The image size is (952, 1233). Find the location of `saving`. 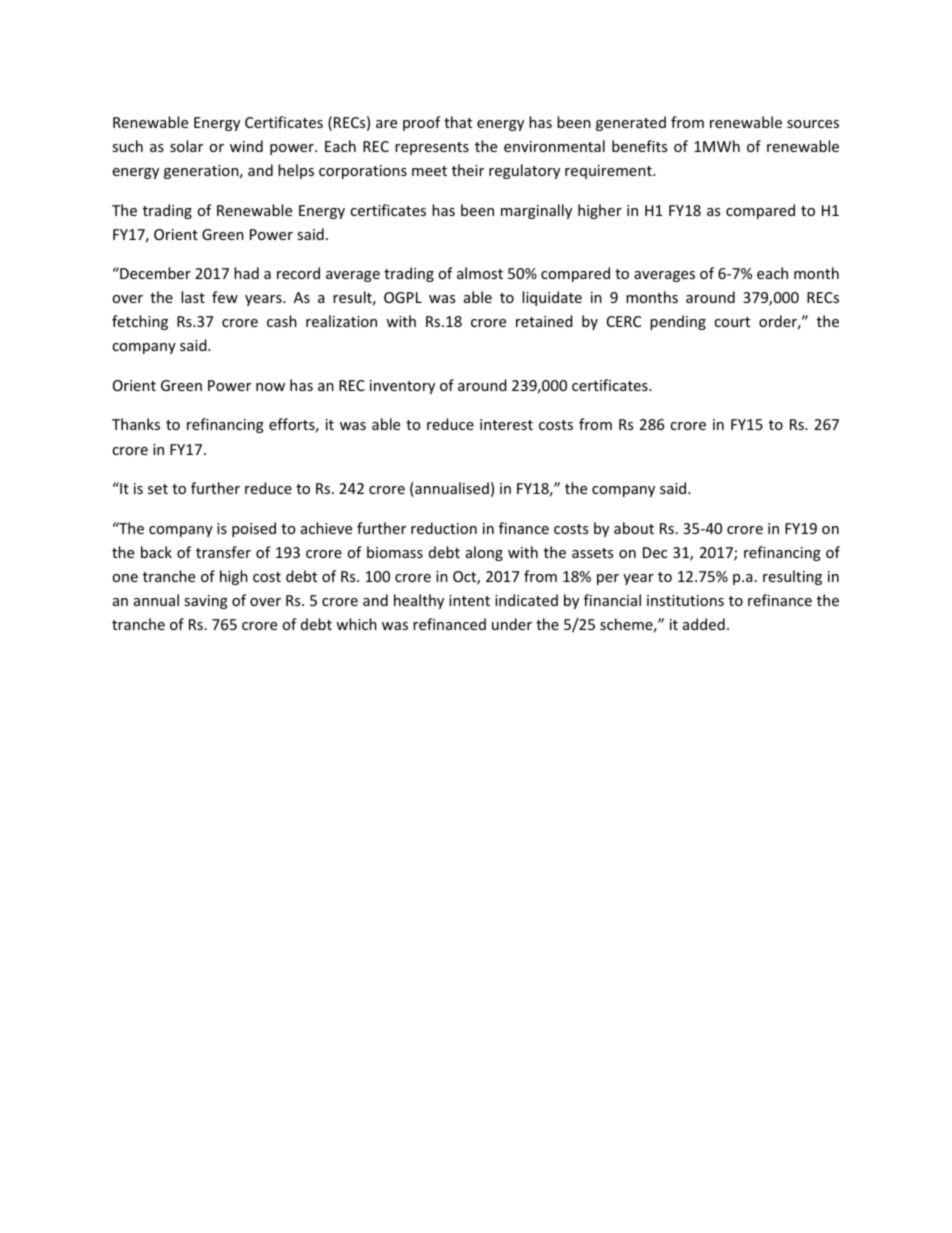

saving is located at coordinates (206, 602).
